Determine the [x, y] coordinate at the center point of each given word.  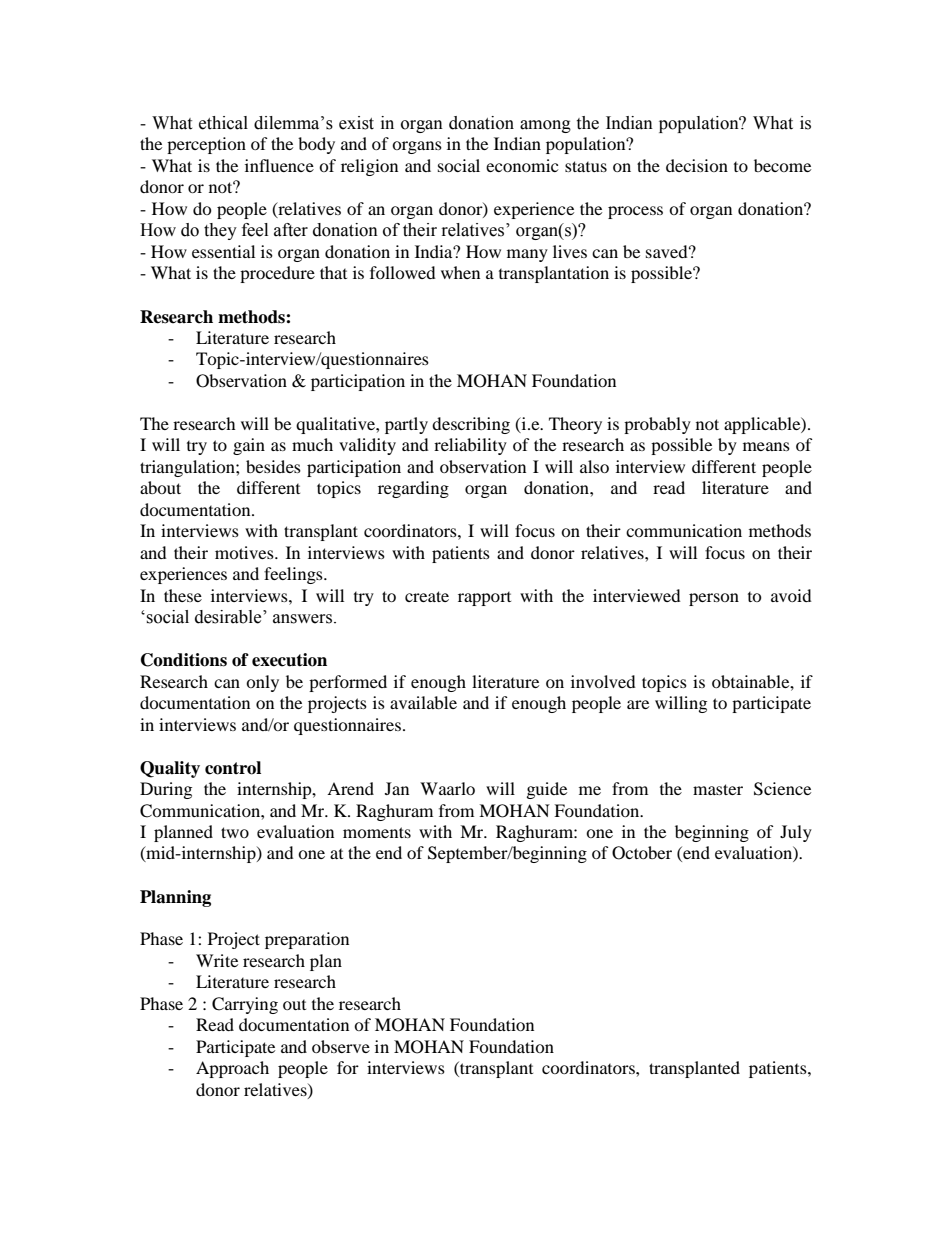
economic [522, 165]
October [642, 853]
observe [341, 1046]
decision [697, 165]
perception [206, 145]
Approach [232, 1069]
